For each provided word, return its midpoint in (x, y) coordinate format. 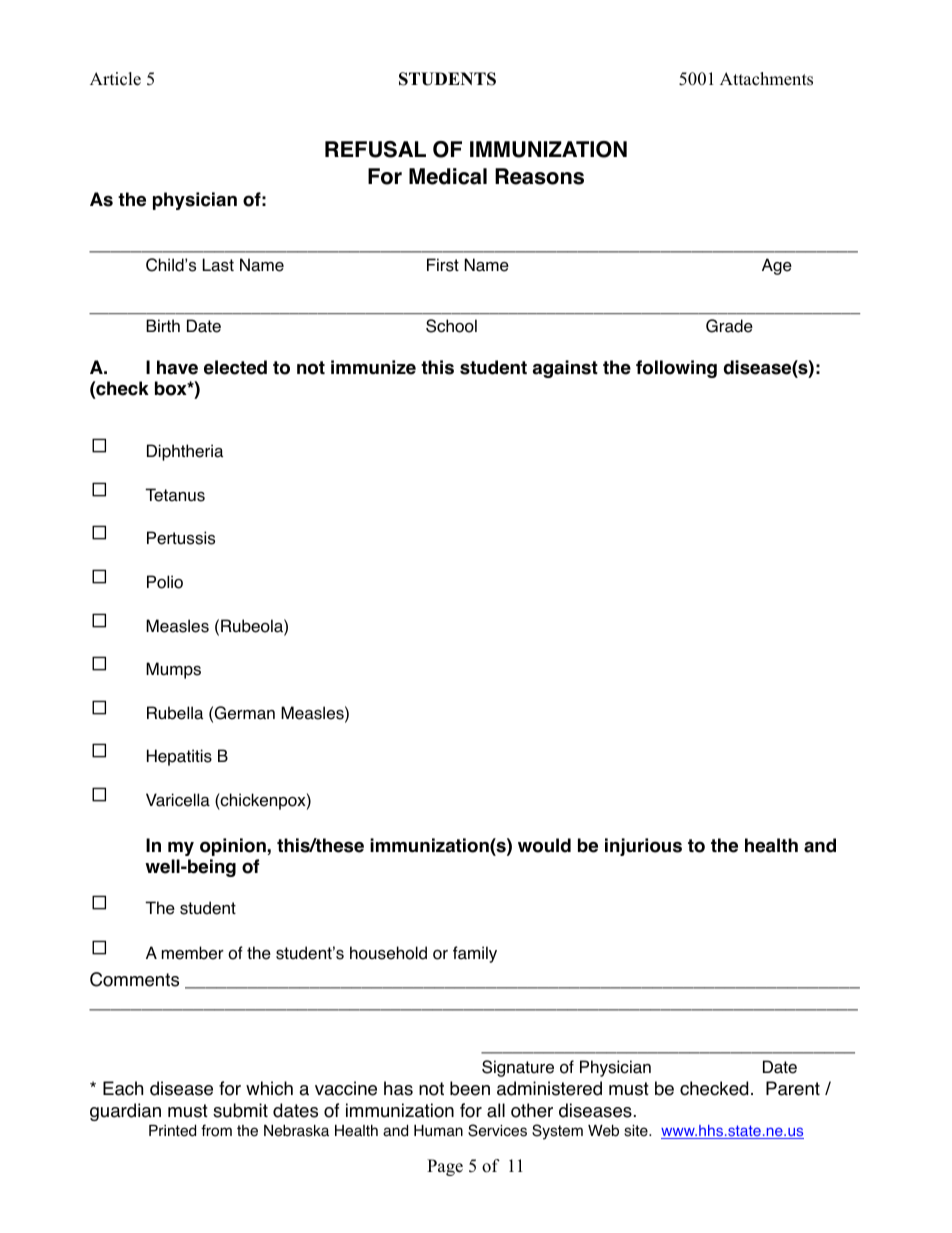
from (216, 1130)
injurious (643, 847)
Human (438, 1131)
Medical (448, 176)
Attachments (766, 79)
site (637, 1131)
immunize (373, 367)
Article (115, 79)
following (676, 369)
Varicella (178, 800)
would (544, 845)
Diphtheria (185, 452)
